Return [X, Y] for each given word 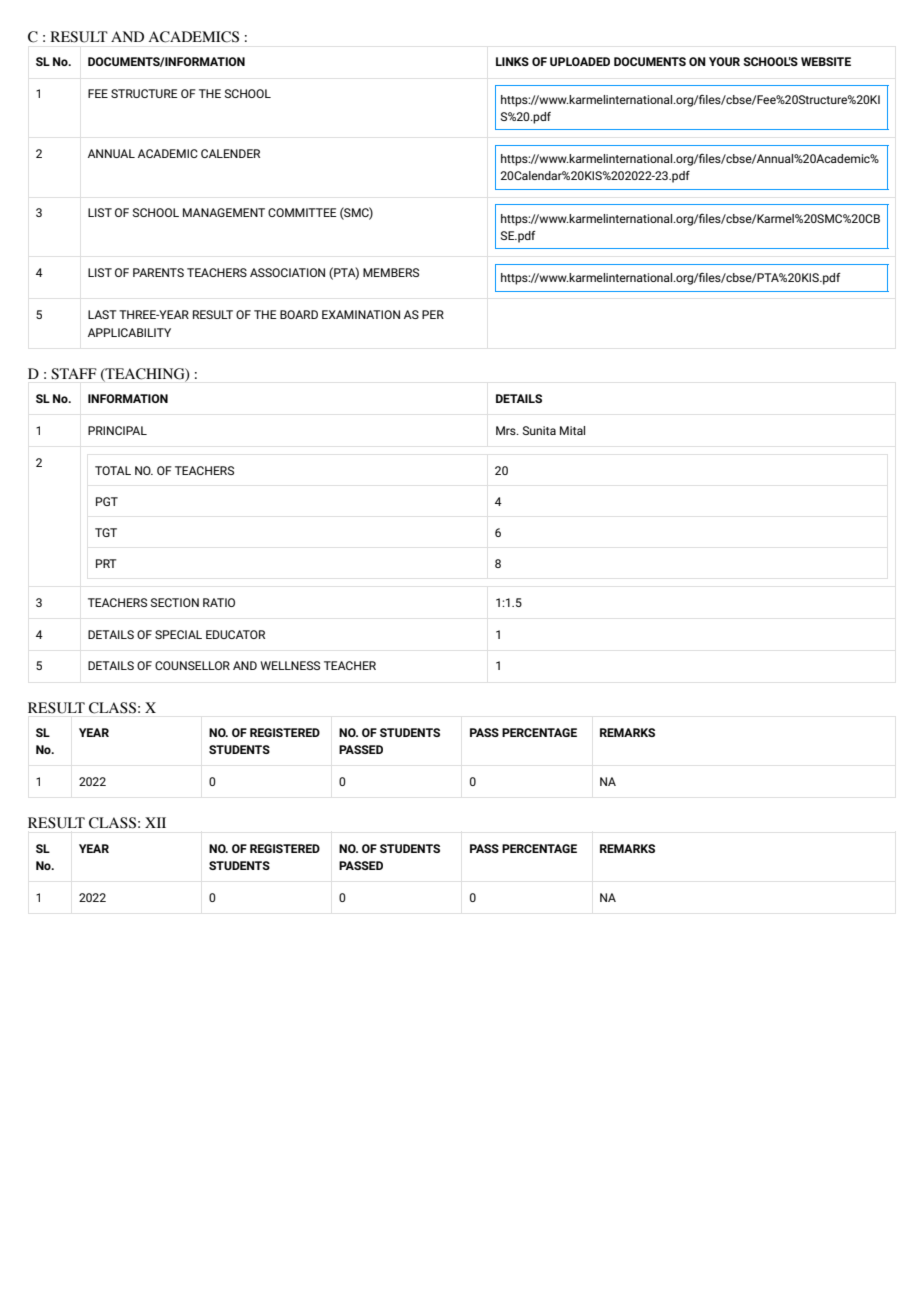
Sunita [539, 430]
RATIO [219, 602]
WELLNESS [290, 665]
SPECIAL [178, 634]
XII [155, 822]
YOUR [724, 61]
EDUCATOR [235, 634]
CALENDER [230, 153]
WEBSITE [826, 61]
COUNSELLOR [192, 665]
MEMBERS [391, 272]
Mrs [507, 430]
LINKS [512, 61]
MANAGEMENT [224, 212]
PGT [107, 501]
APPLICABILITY [129, 332]
